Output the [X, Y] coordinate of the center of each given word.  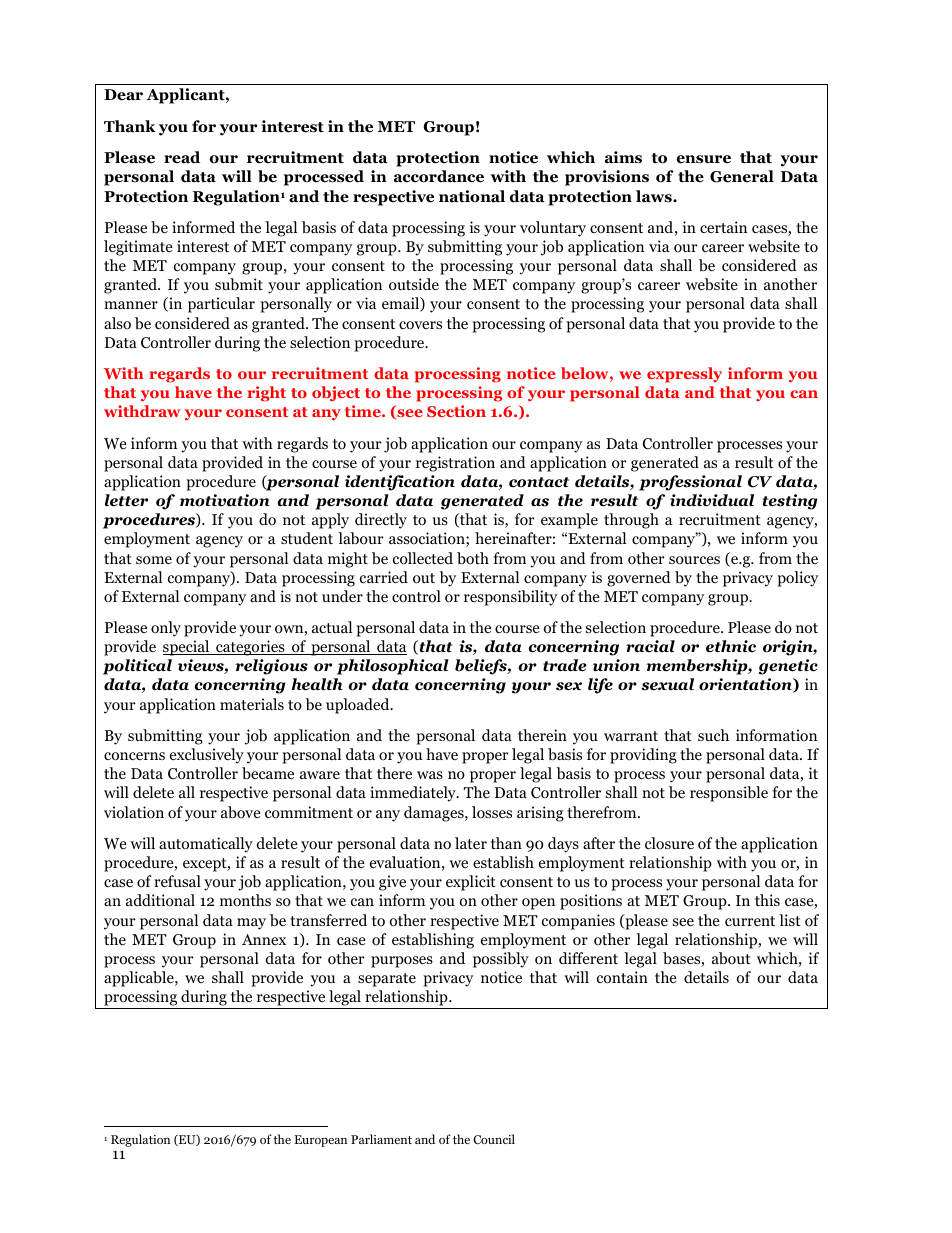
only [166, 629]
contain [622, 977]
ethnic [731, 646]
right [266, 394]
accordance [439, 176]
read [182, 157]
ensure [704, 159]
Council [494, 1139]
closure [669, 843]
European [320, 1141]
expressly [684, 375]
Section [456, 411]
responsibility [510, 598]
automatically [206, 845]
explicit [471, 883]
